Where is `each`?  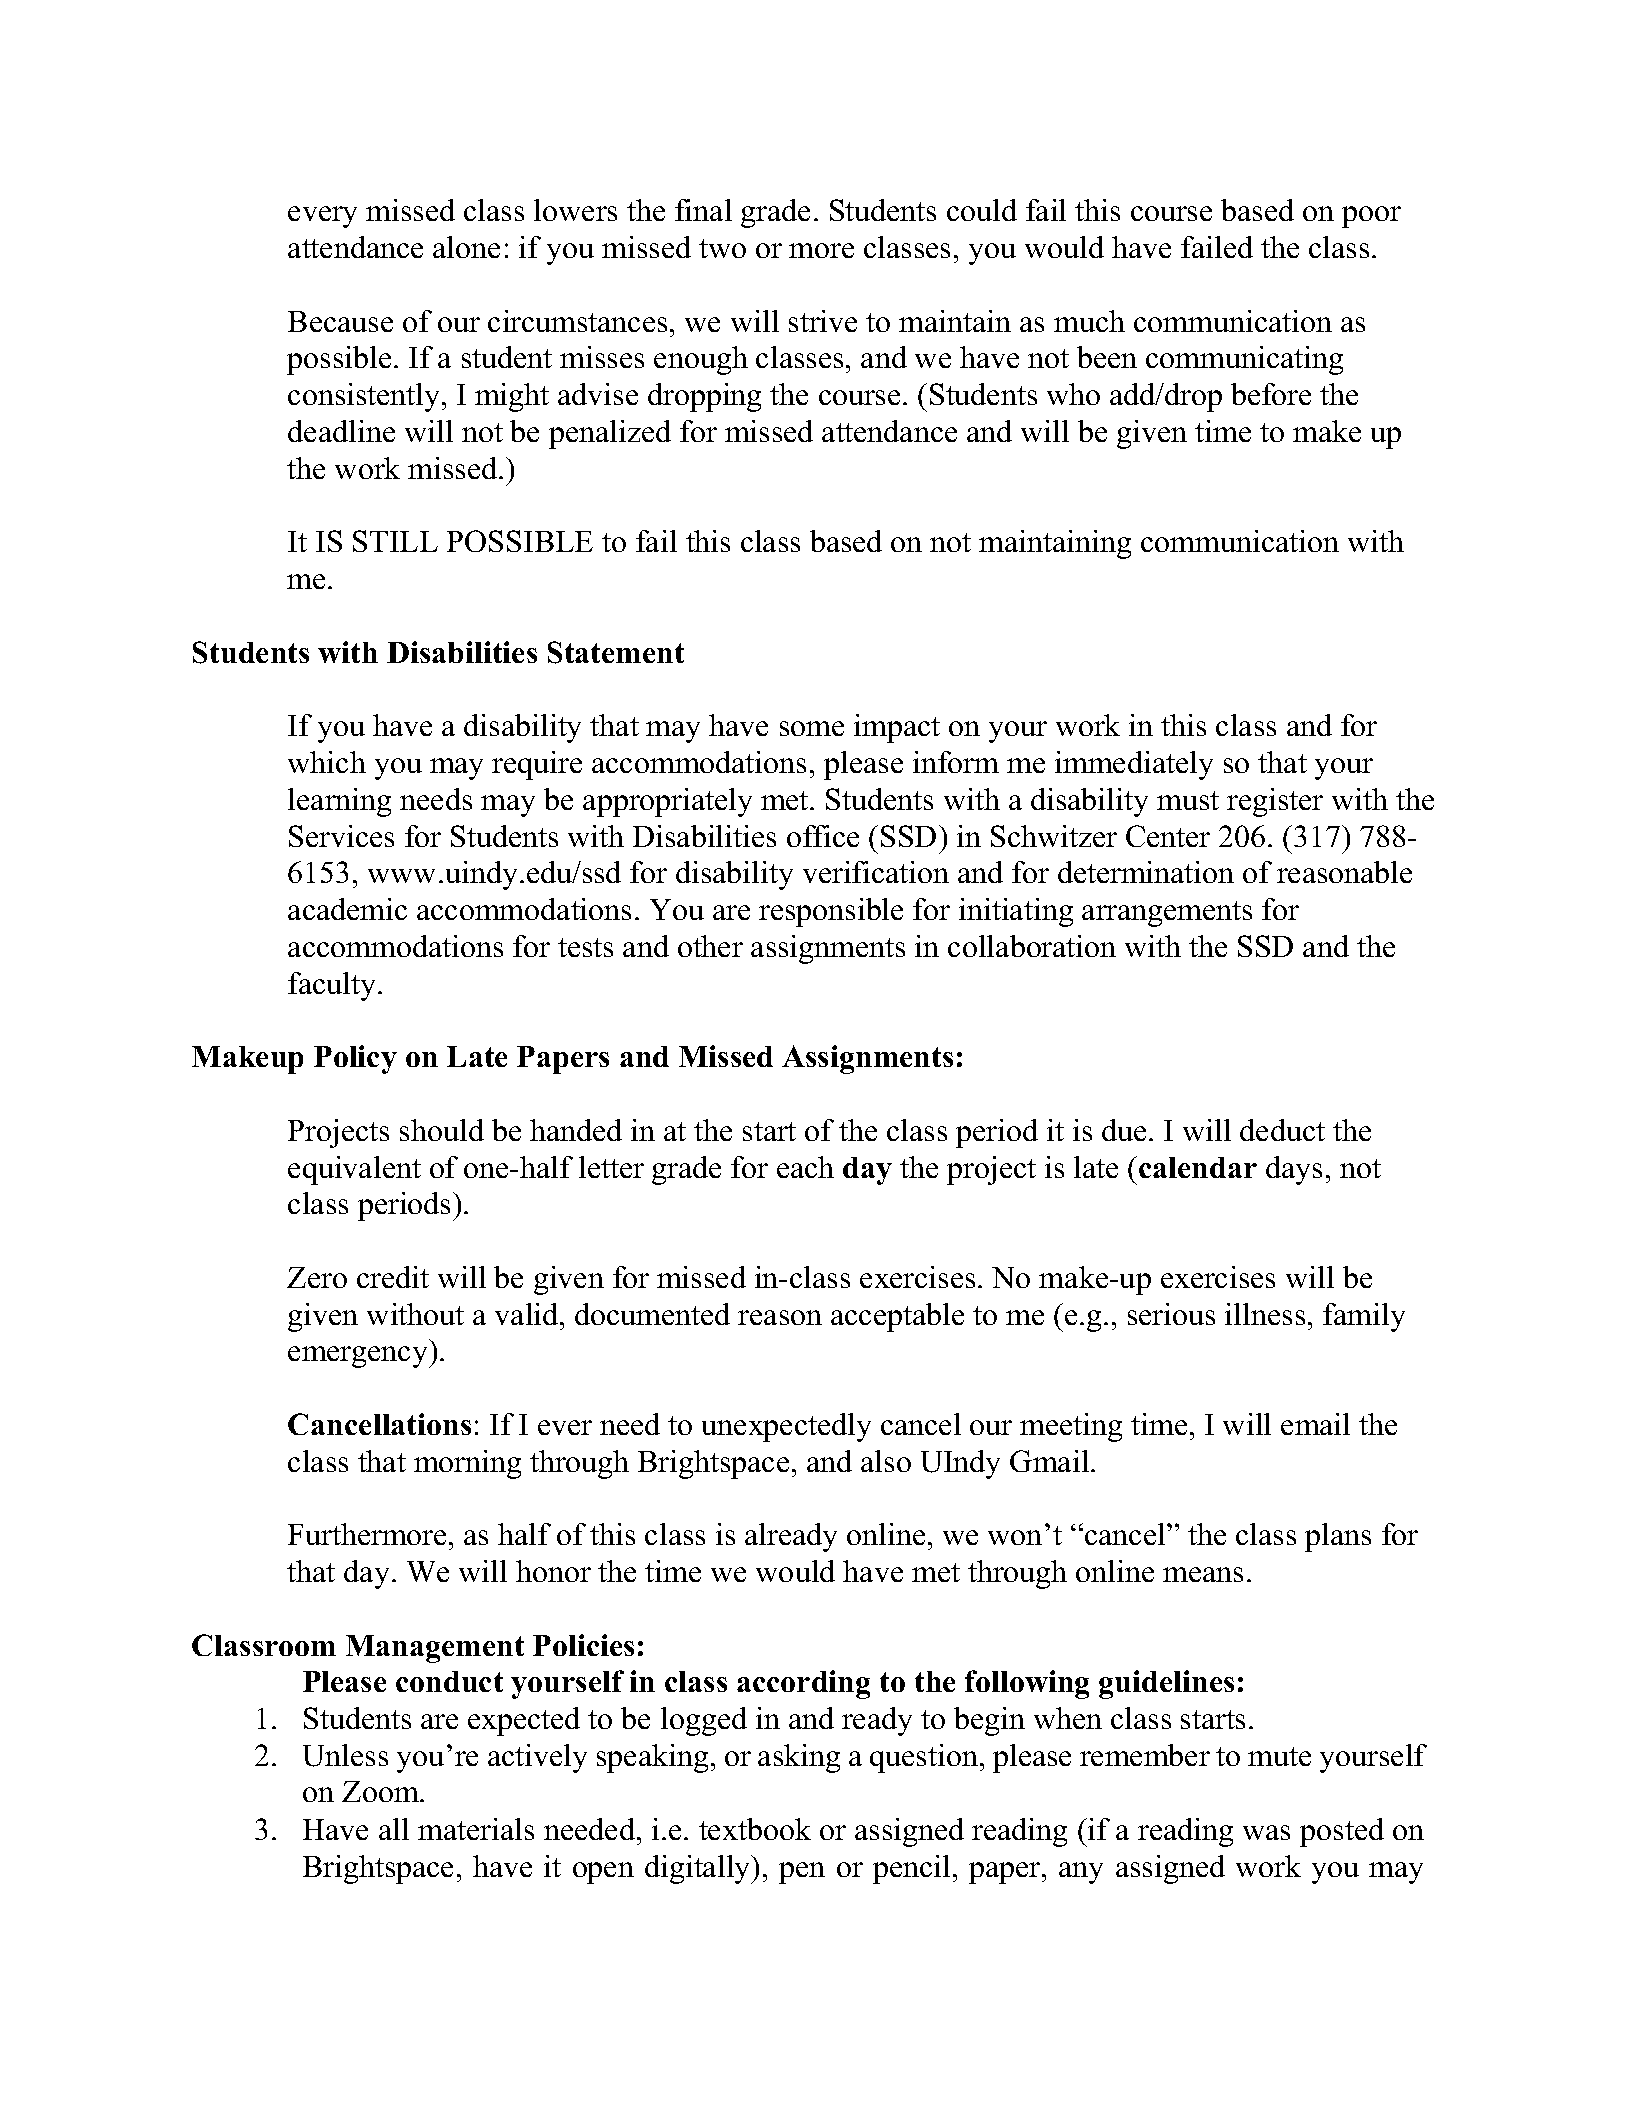 each is located at coordinates (805, 1167).
